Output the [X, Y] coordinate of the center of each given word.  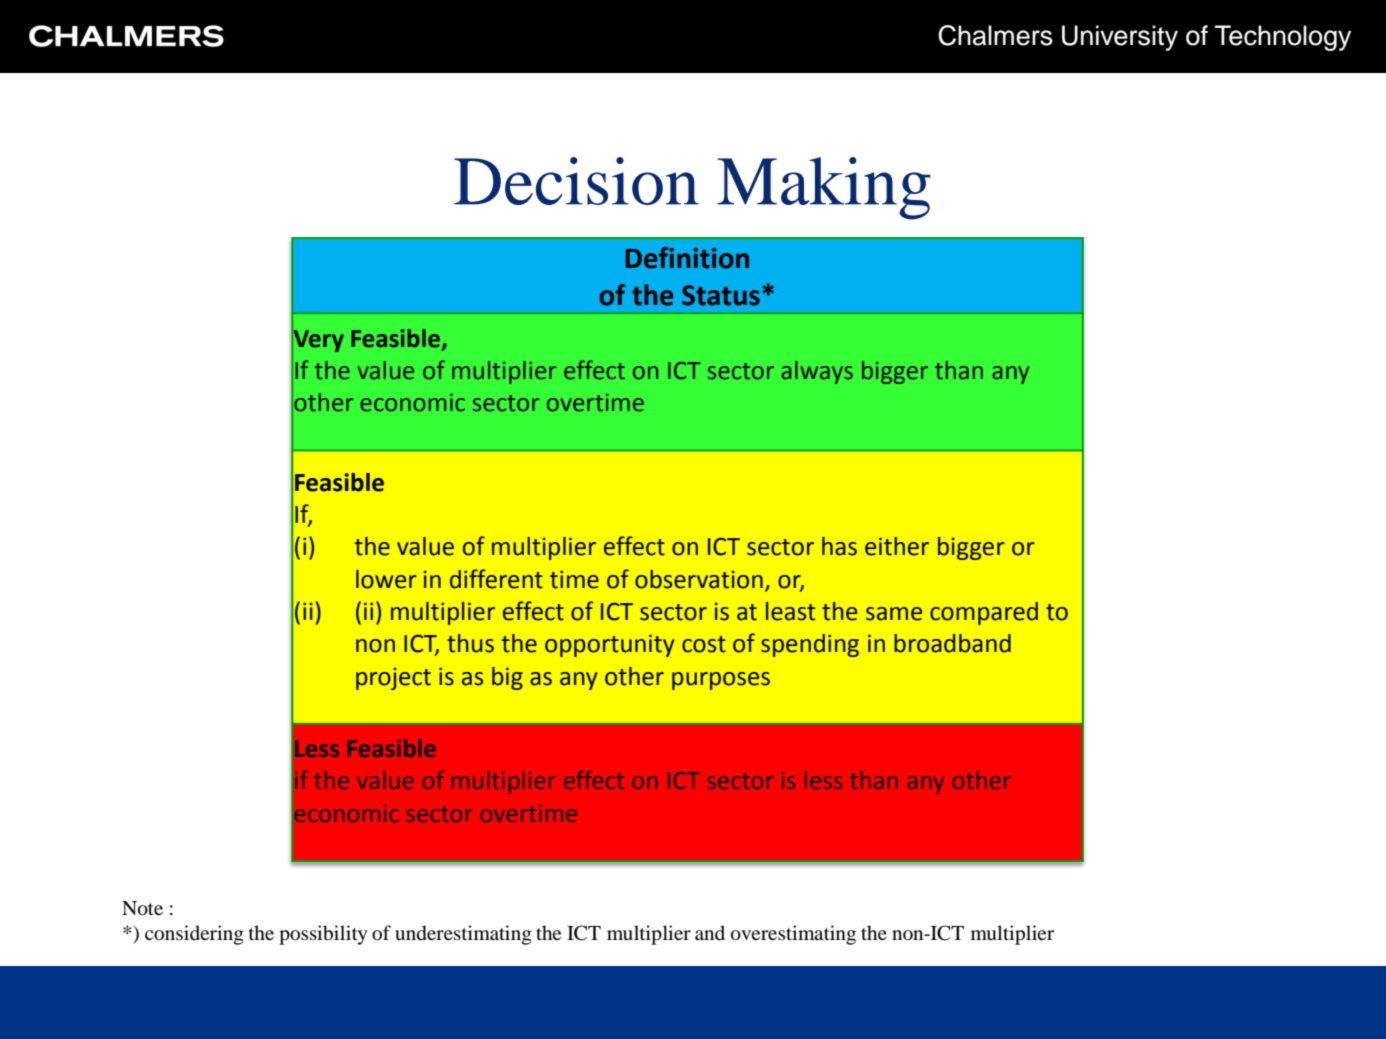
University [1120, 38]
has [839, 546]
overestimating [793, 935]
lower [386, 579]
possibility [323, 935]
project [393, 679]
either [897, 546]
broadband [952, 643]
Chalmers [995, 35]
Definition [687, 258]
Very [318, 340]
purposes [721, 681]
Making [824, 188]
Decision [576, 181]
